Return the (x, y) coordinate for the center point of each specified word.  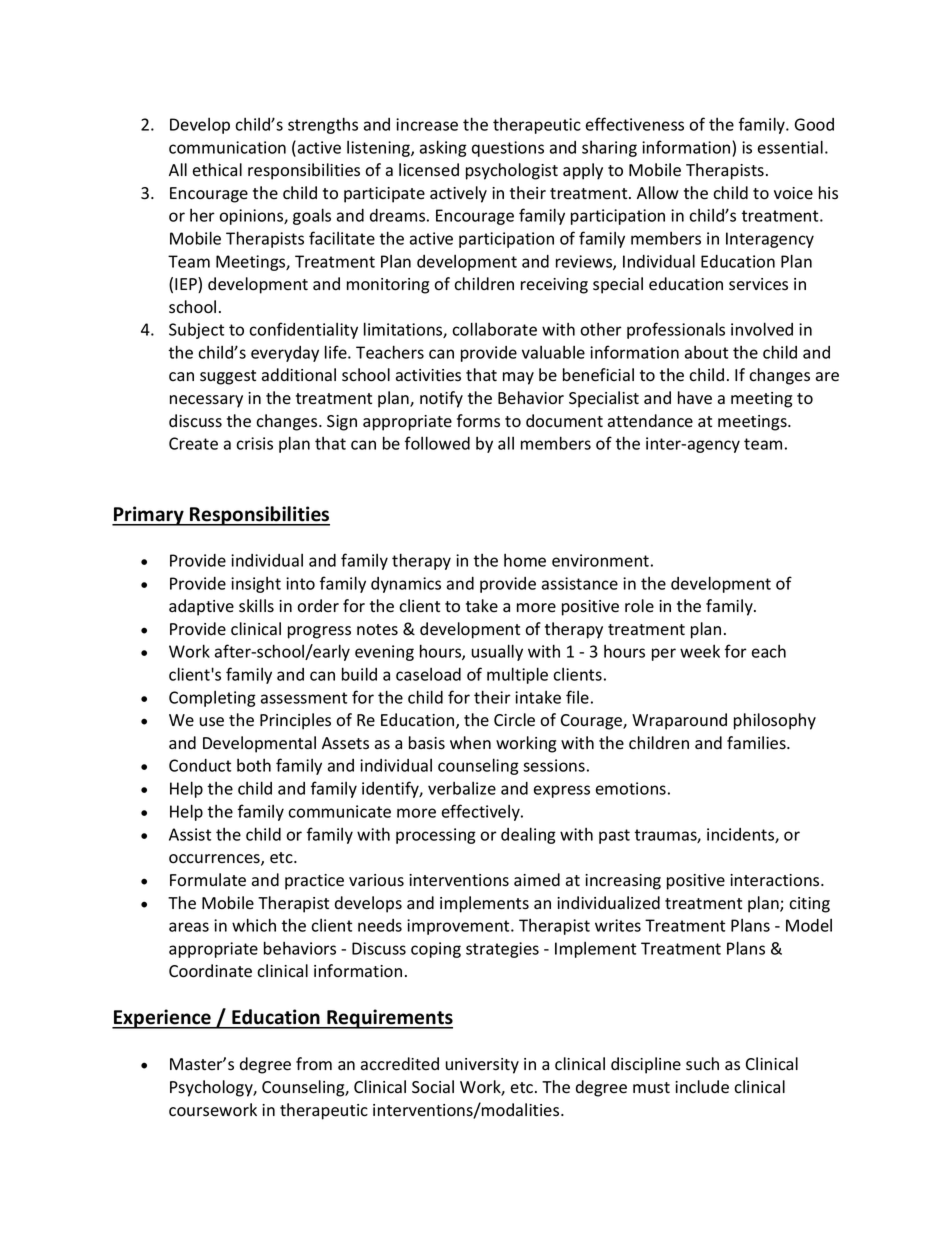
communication (227, 147)
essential (790, 147)
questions (508, 149)
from (314, 1064)
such (702, 1064)
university (482, 1066)
